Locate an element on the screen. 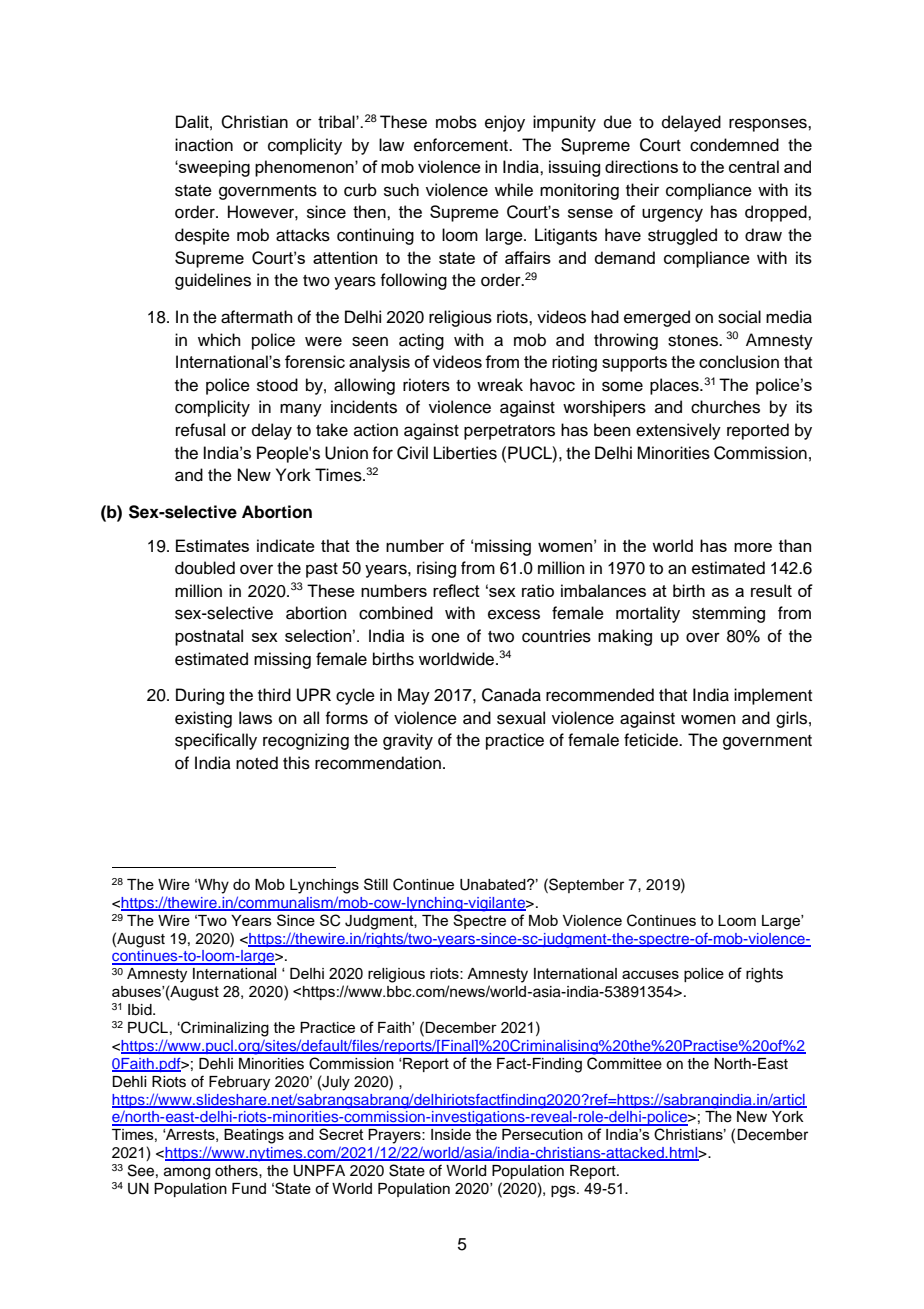 The height and width of the screenshot is (1309, 924). sweeping is located at coordinates (213, 168).
